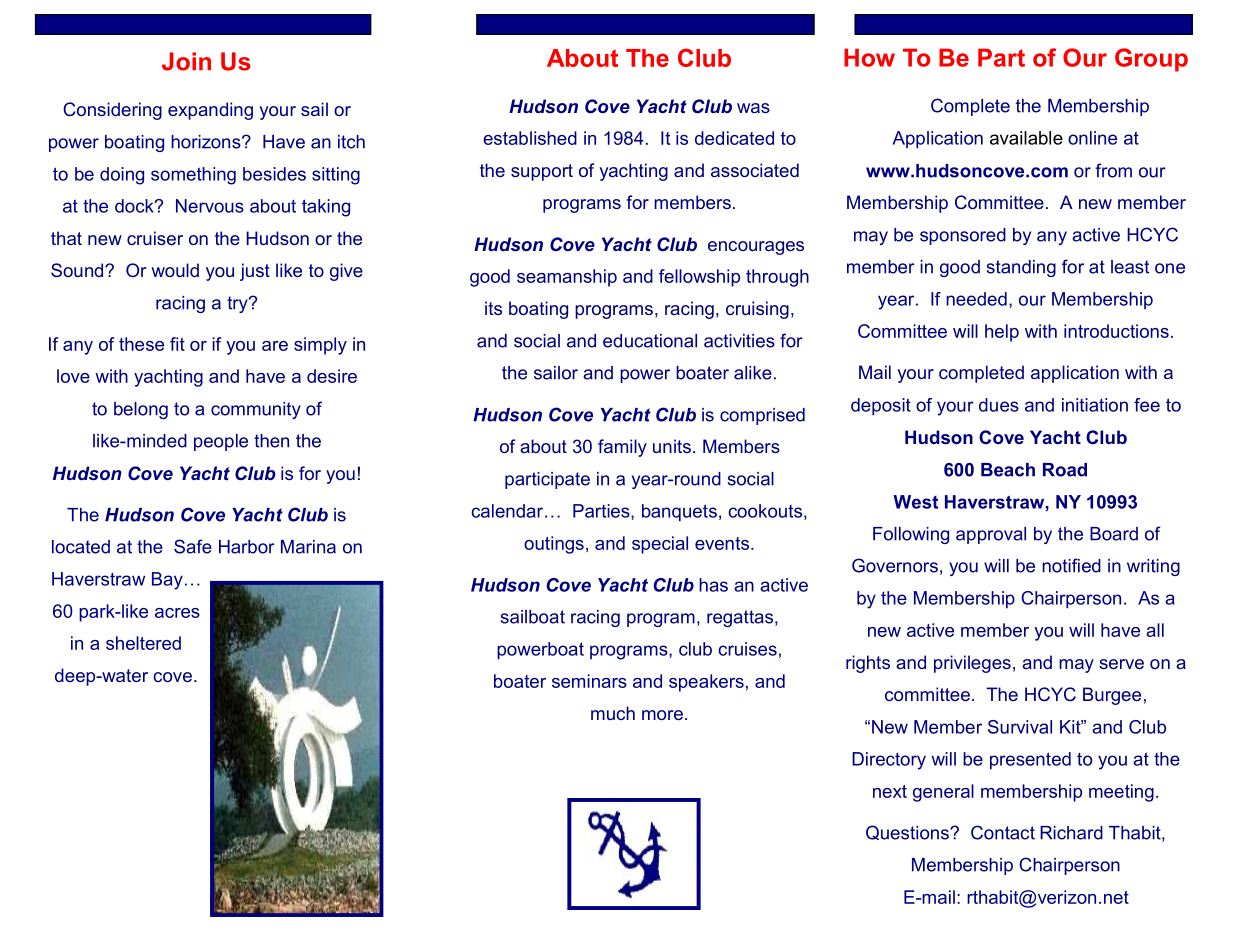 The height and width of the document is (952, 1233). What do you see at coordinates (143, 643) in the document?
I see `sheltered` at bounding box center [143, 643].
